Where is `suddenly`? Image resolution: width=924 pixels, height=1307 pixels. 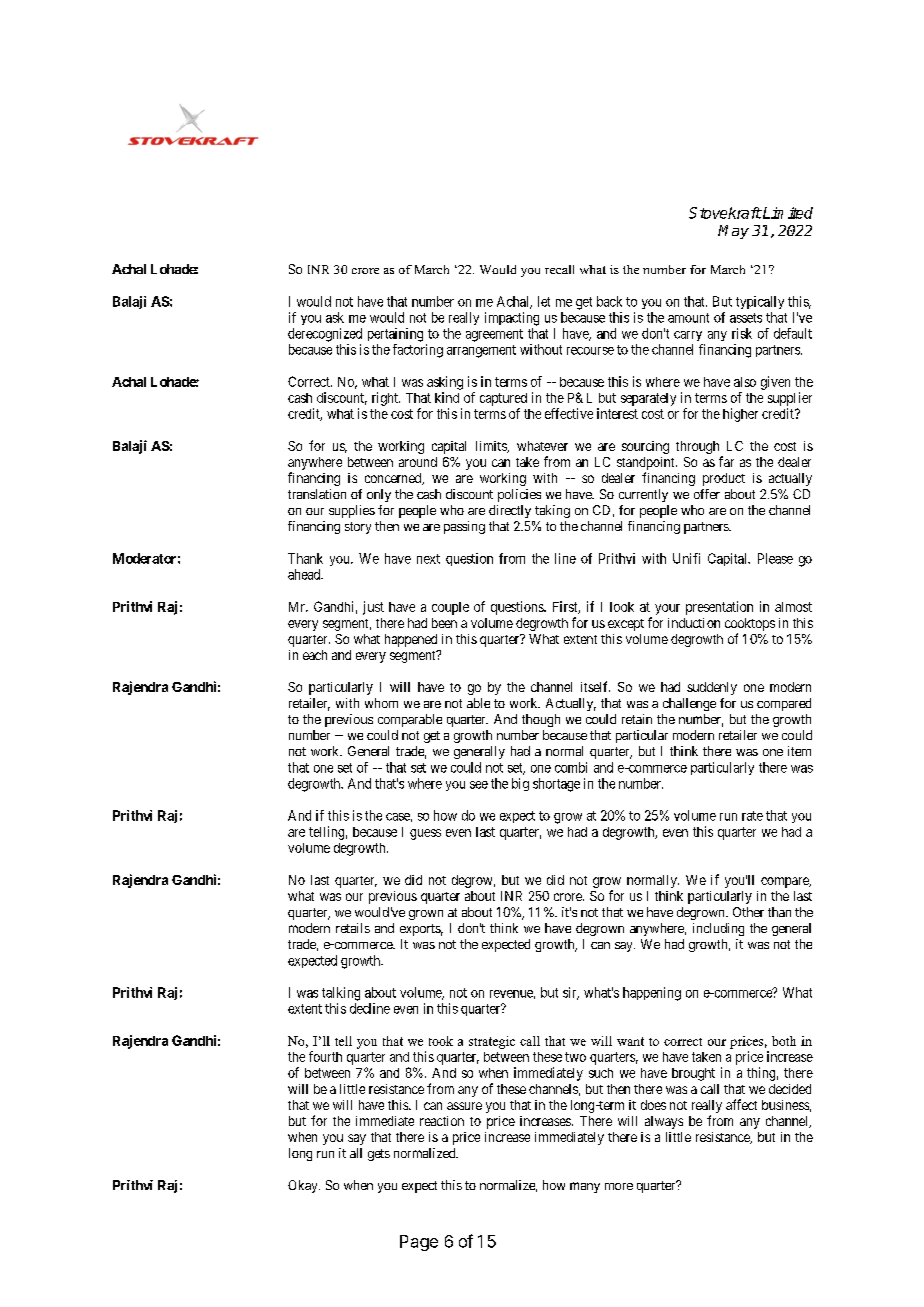 suddenly is located at coordinates (712, 688).
